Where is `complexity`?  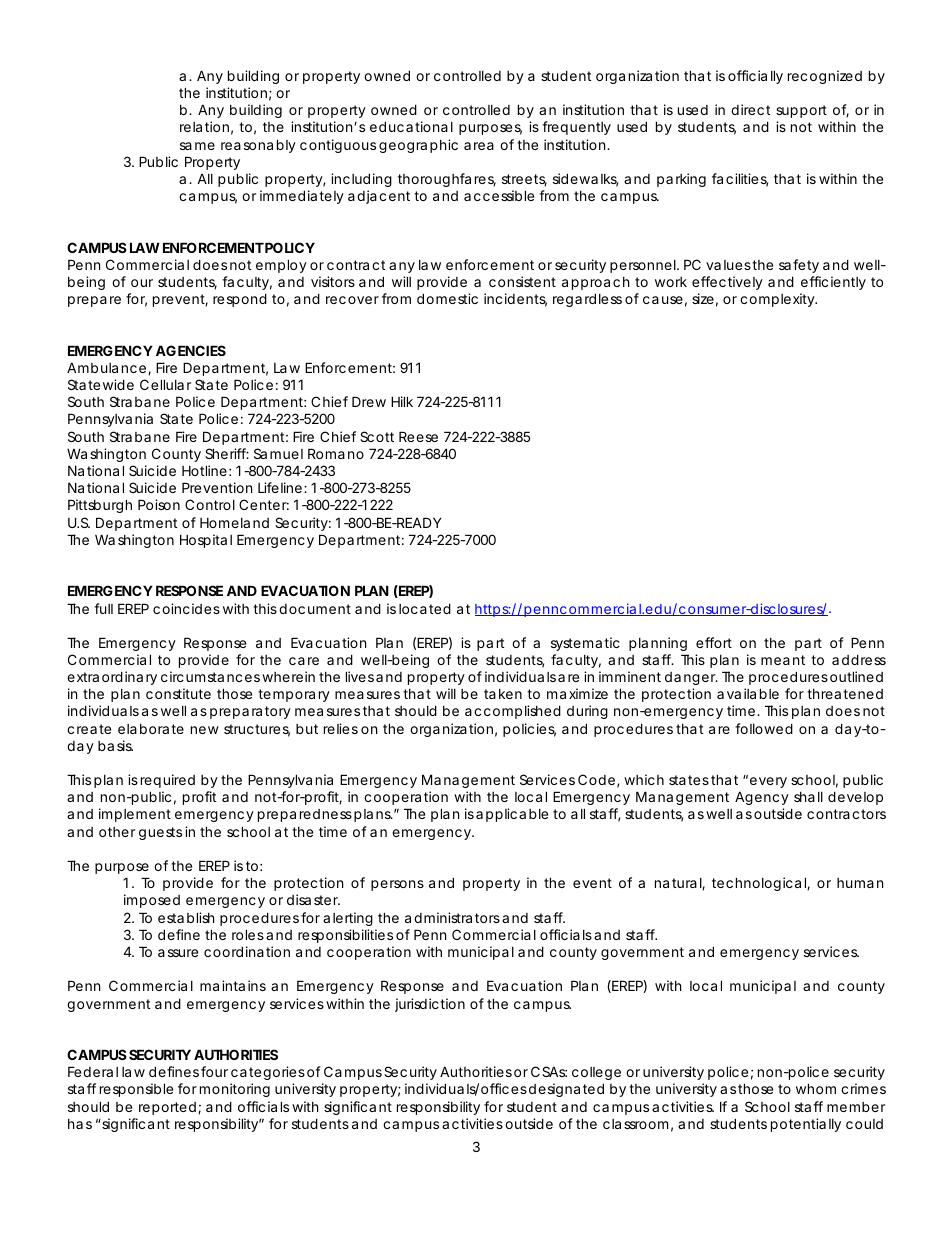
complexity is located at coordinates (778, 300).
